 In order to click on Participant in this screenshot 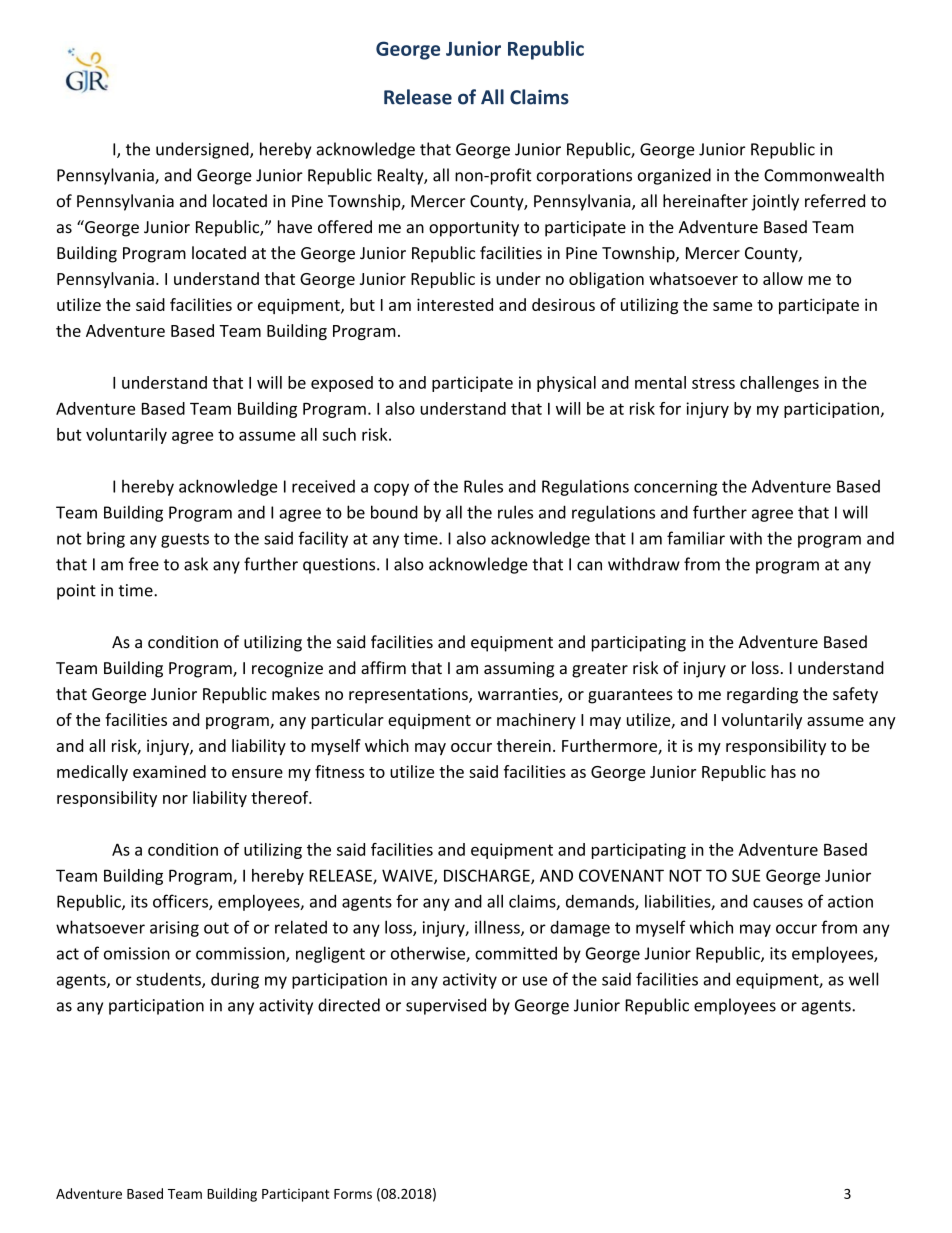, I will do `click(295, 1195)`.
